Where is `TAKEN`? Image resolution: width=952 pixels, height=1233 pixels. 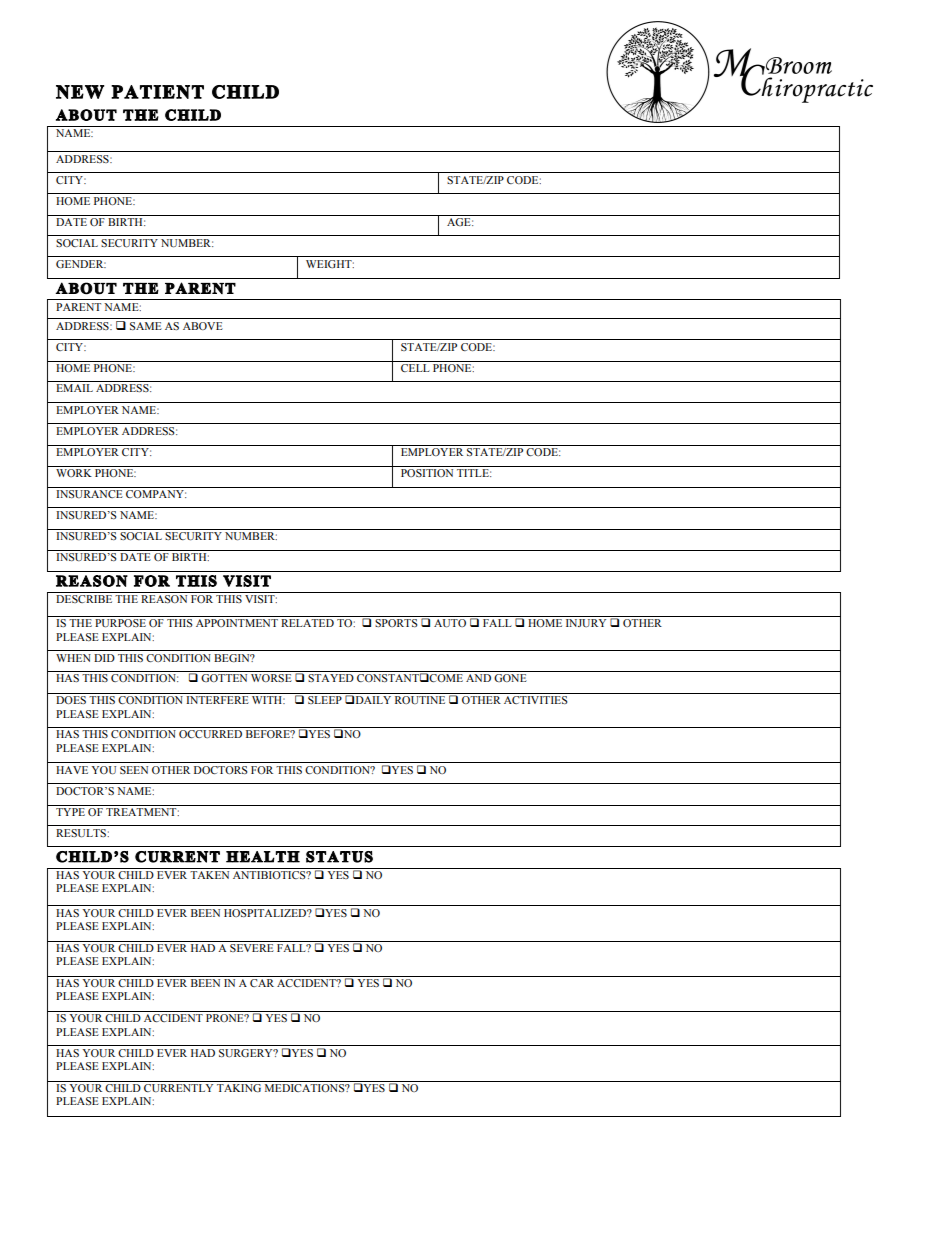 TAKEN is located at coordinates (209, 875).
